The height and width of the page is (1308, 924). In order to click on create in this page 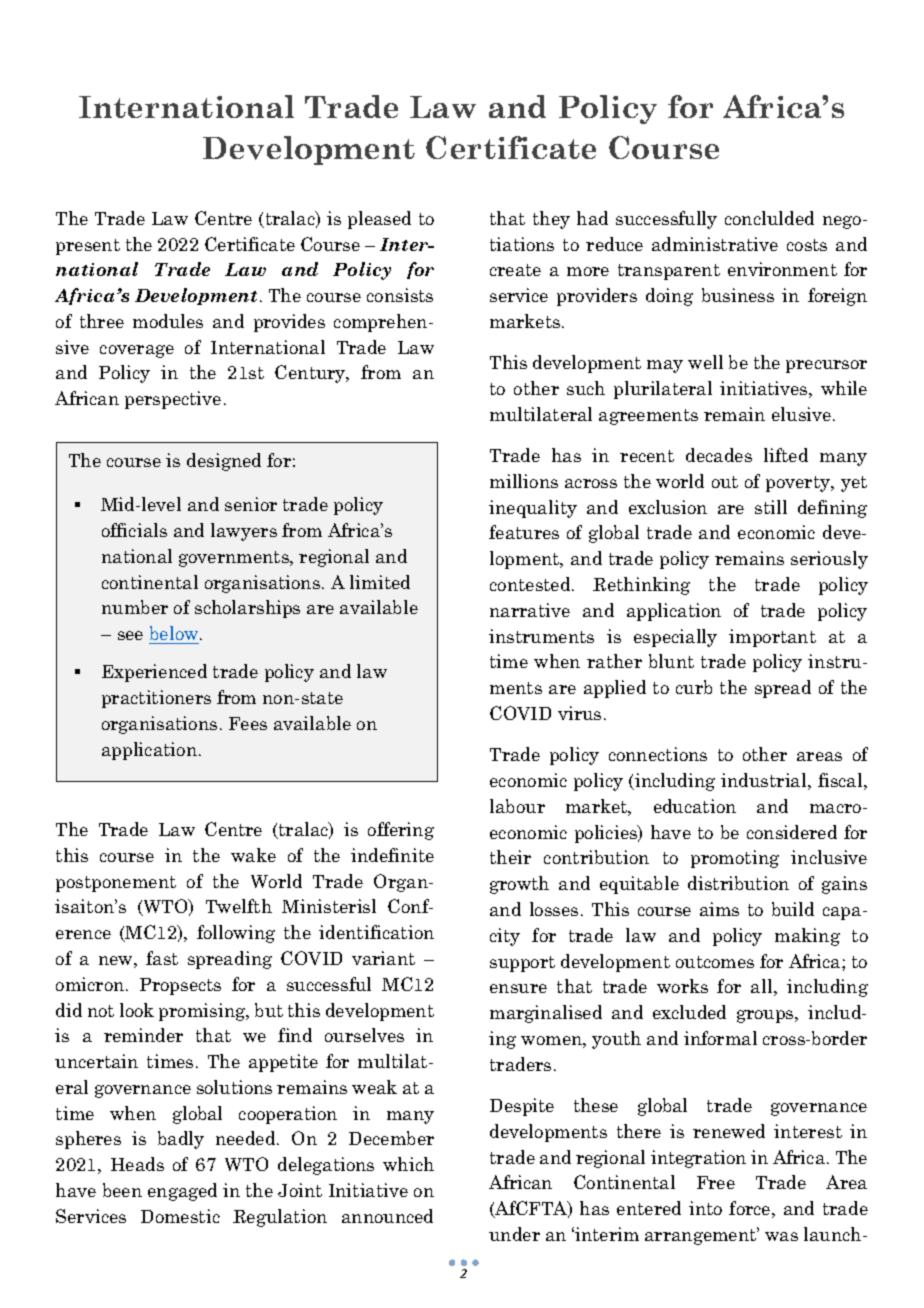, I will do `click(515, 270)`.
